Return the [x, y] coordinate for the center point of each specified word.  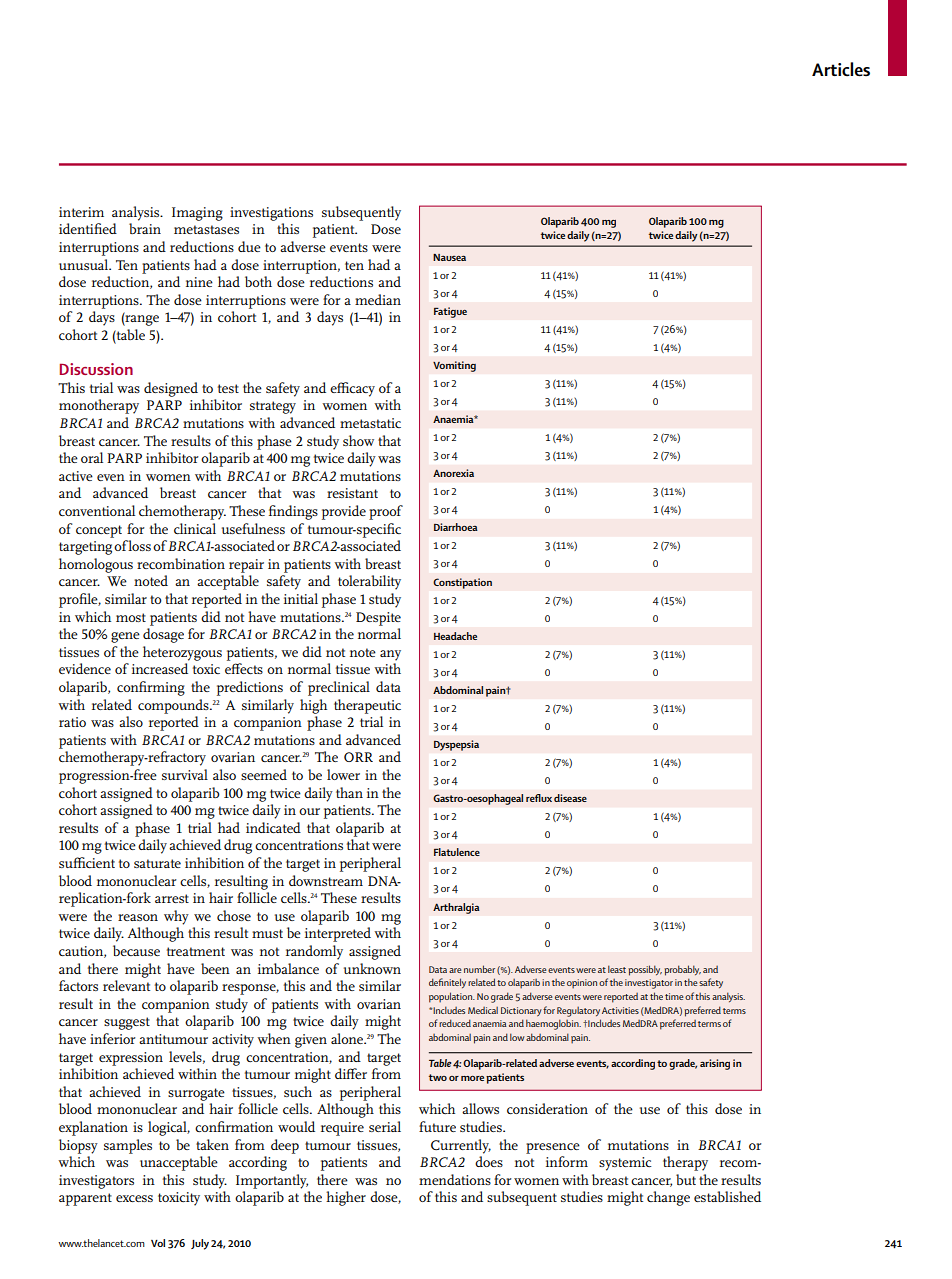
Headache [455, 636]
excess [134, 1198]
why [176, 917]
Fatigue [450, 312]
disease [570, 798]
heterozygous [182, 653]
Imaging [197, 214]
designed [171, 389]
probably [682, 970]
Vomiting [454, 366]
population [452, 997]
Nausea [449, 257]
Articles [841, 69]
